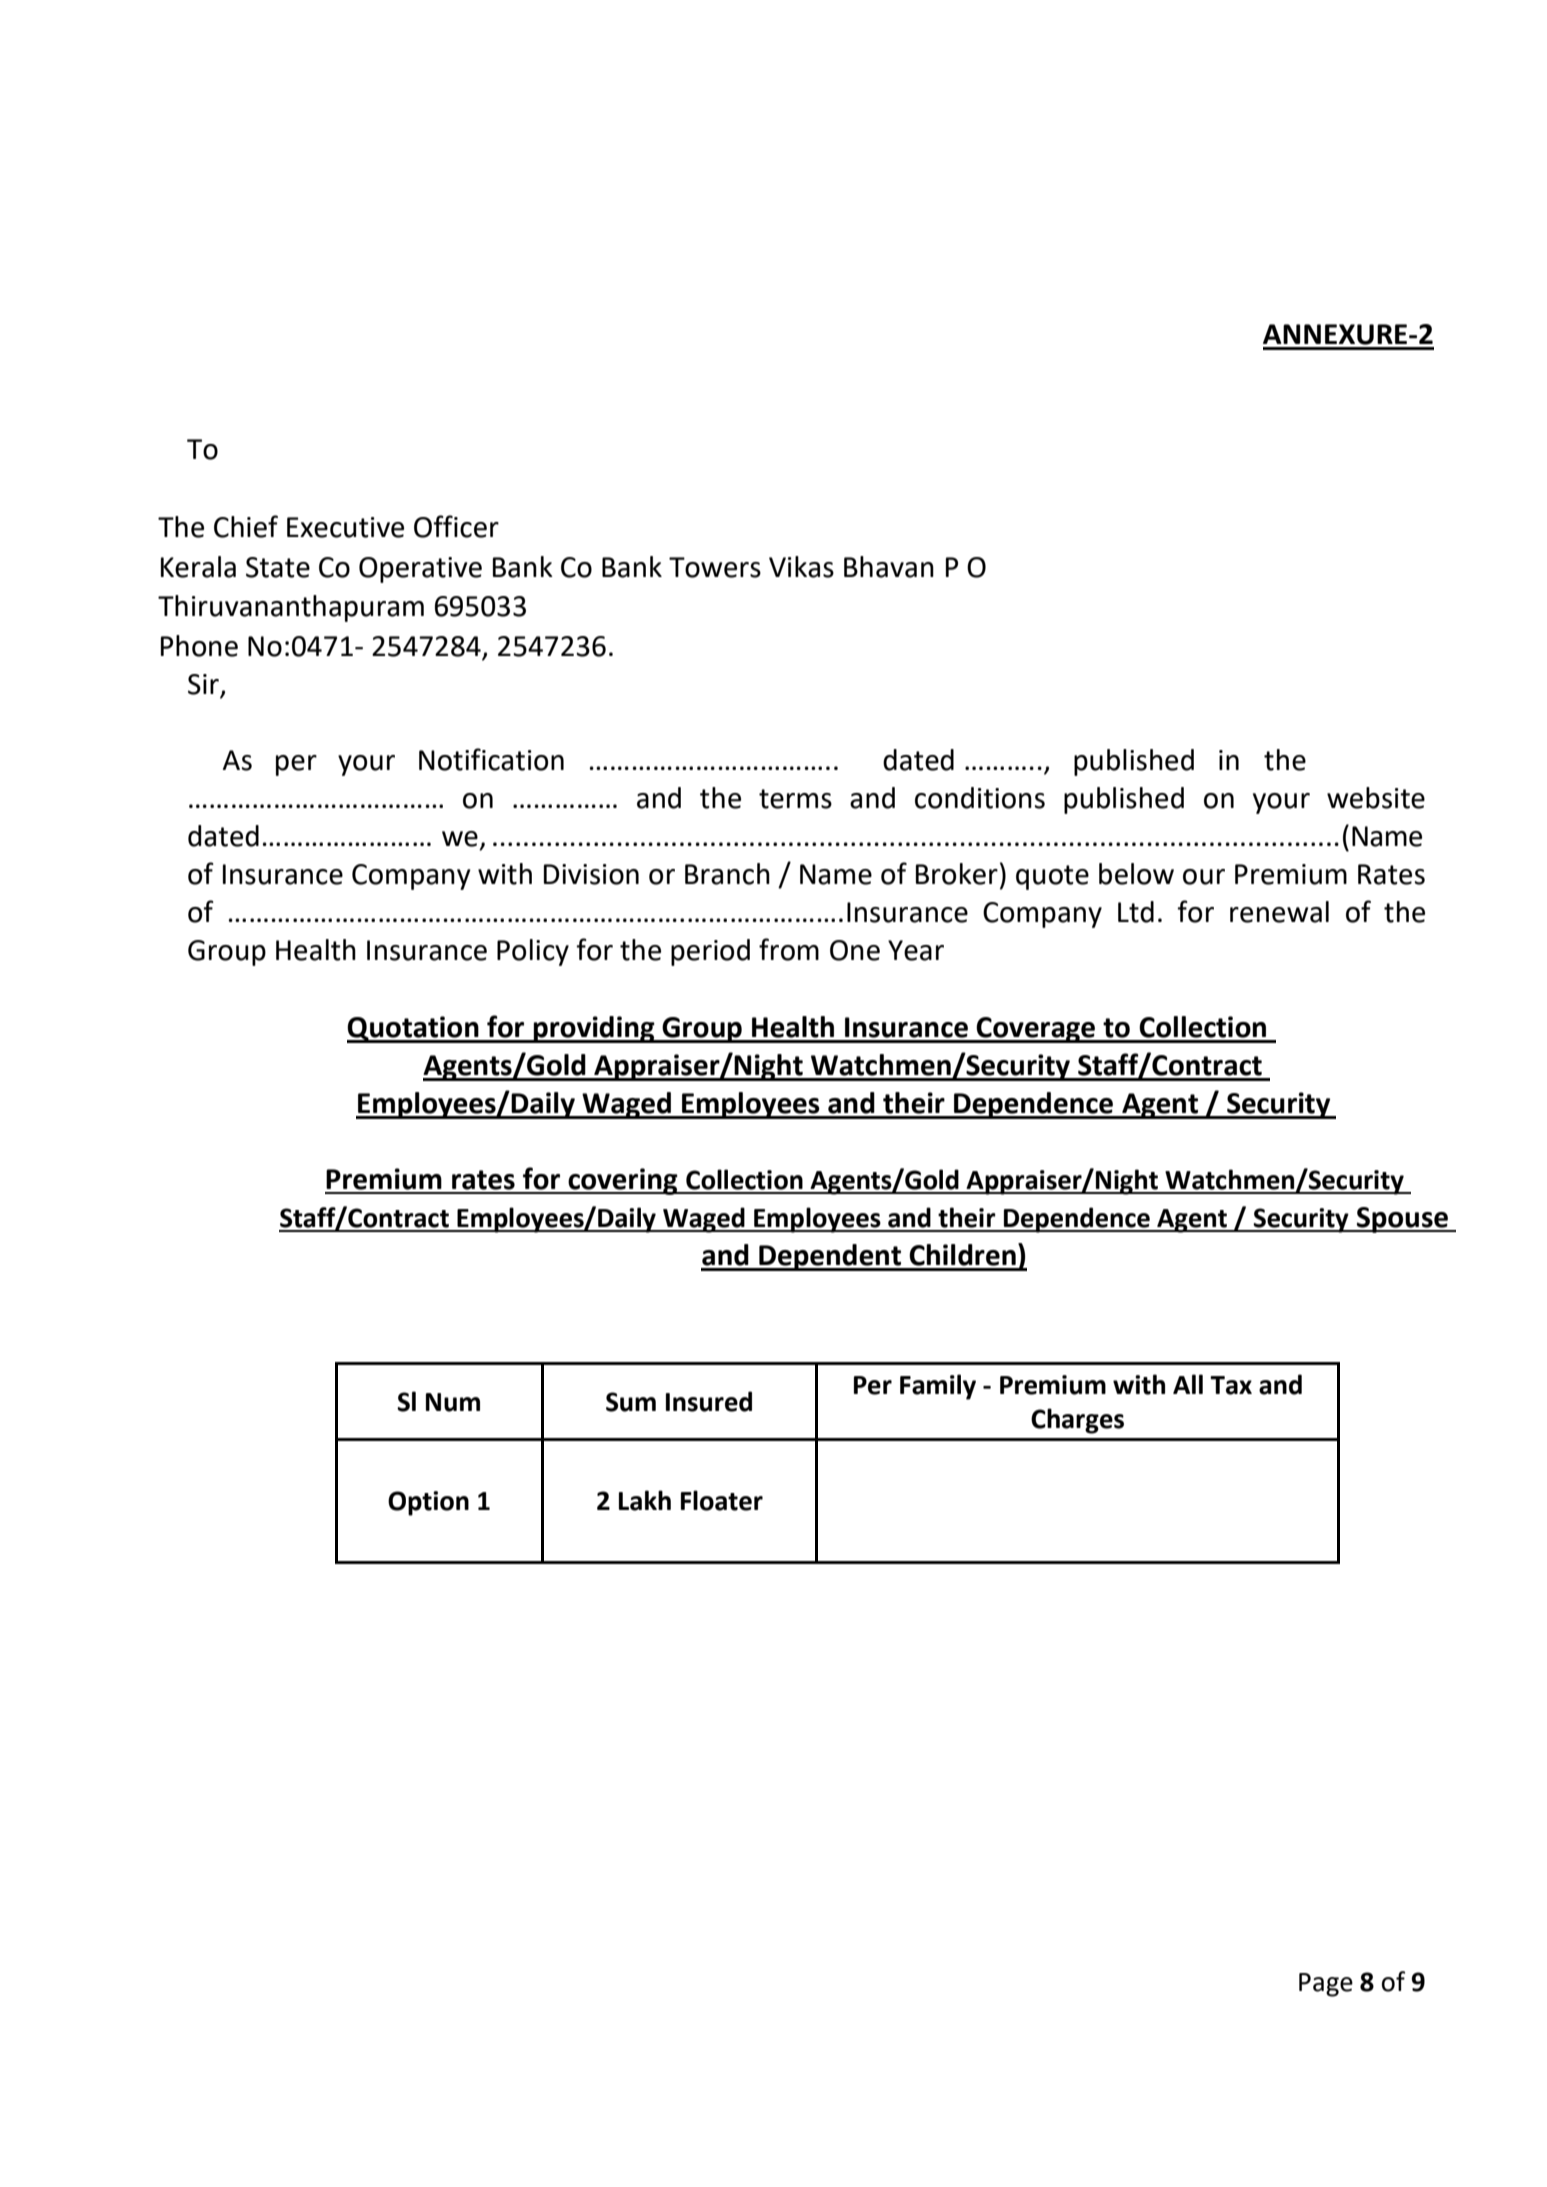 Image resolution: width=1547 pixels, height=2187 pixels. What do you see at coordinates (1231, 1385) in the document?
I see `Tax` at bounding box center [1231, 1385].
